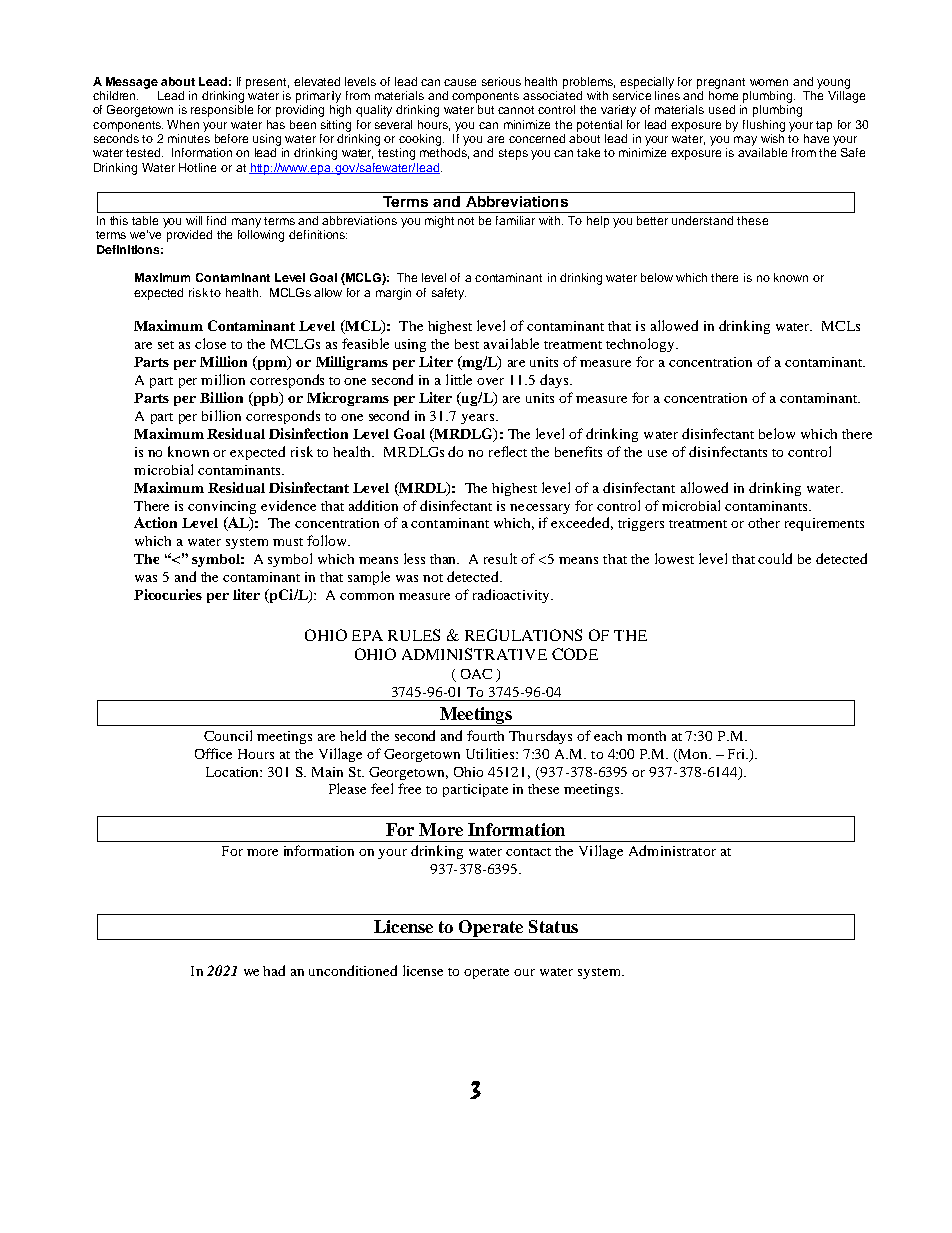  What do you see at coordinates (512, 596) in the screenshot?
I see `radioactivity` at bounding box center [512, 596].
